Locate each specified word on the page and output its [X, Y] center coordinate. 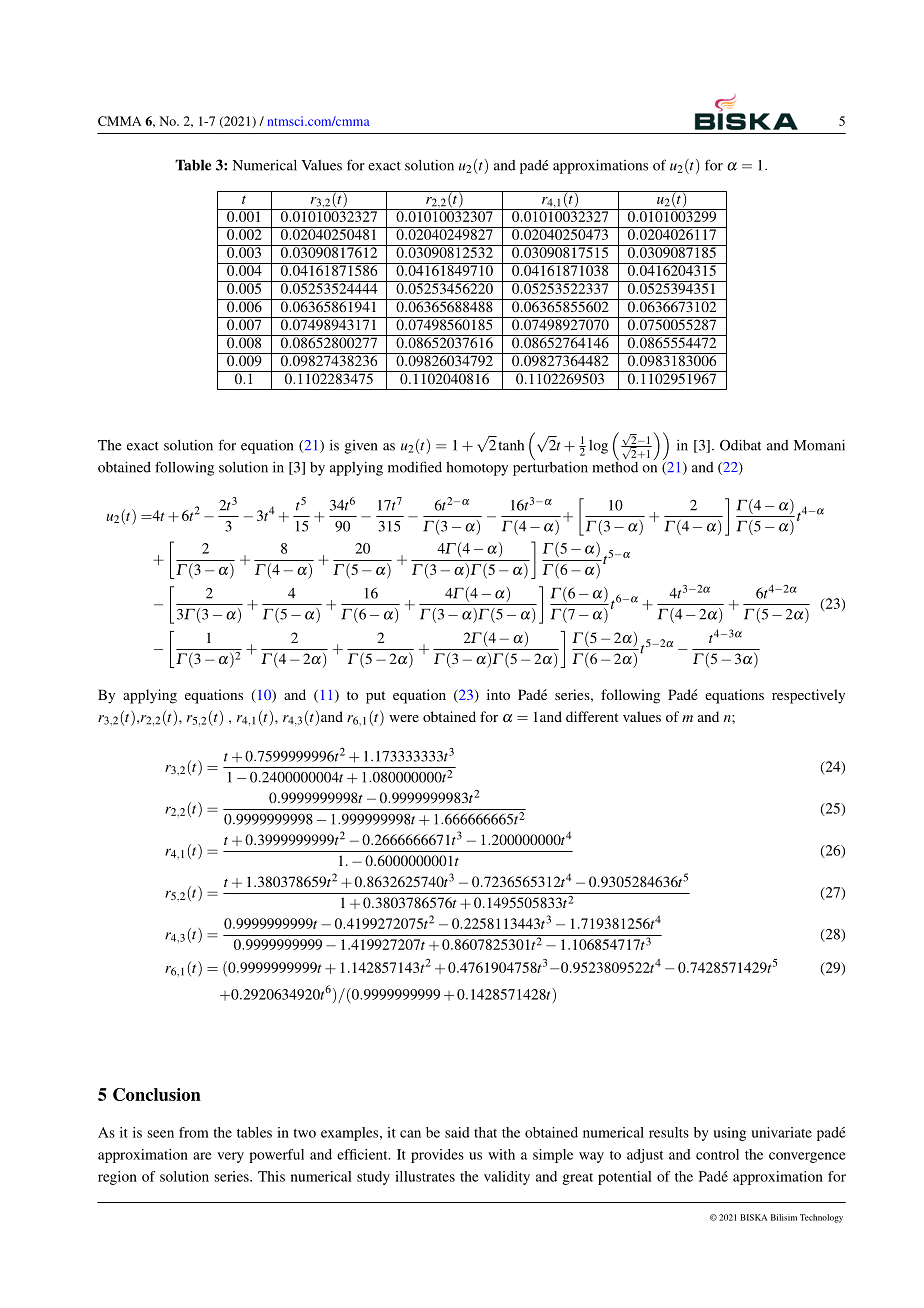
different [592, 716]
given [361, 447]
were [404, 718]
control [717, 1154]
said [457, 1132]
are [202, 1156]
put [375, 697]
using [729, 1134]
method [615, 466]
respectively [808, 696]
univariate [781, 1132]
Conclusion [157, 1094]
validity [507, 1178]
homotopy [477, 469]
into [498, 694]
